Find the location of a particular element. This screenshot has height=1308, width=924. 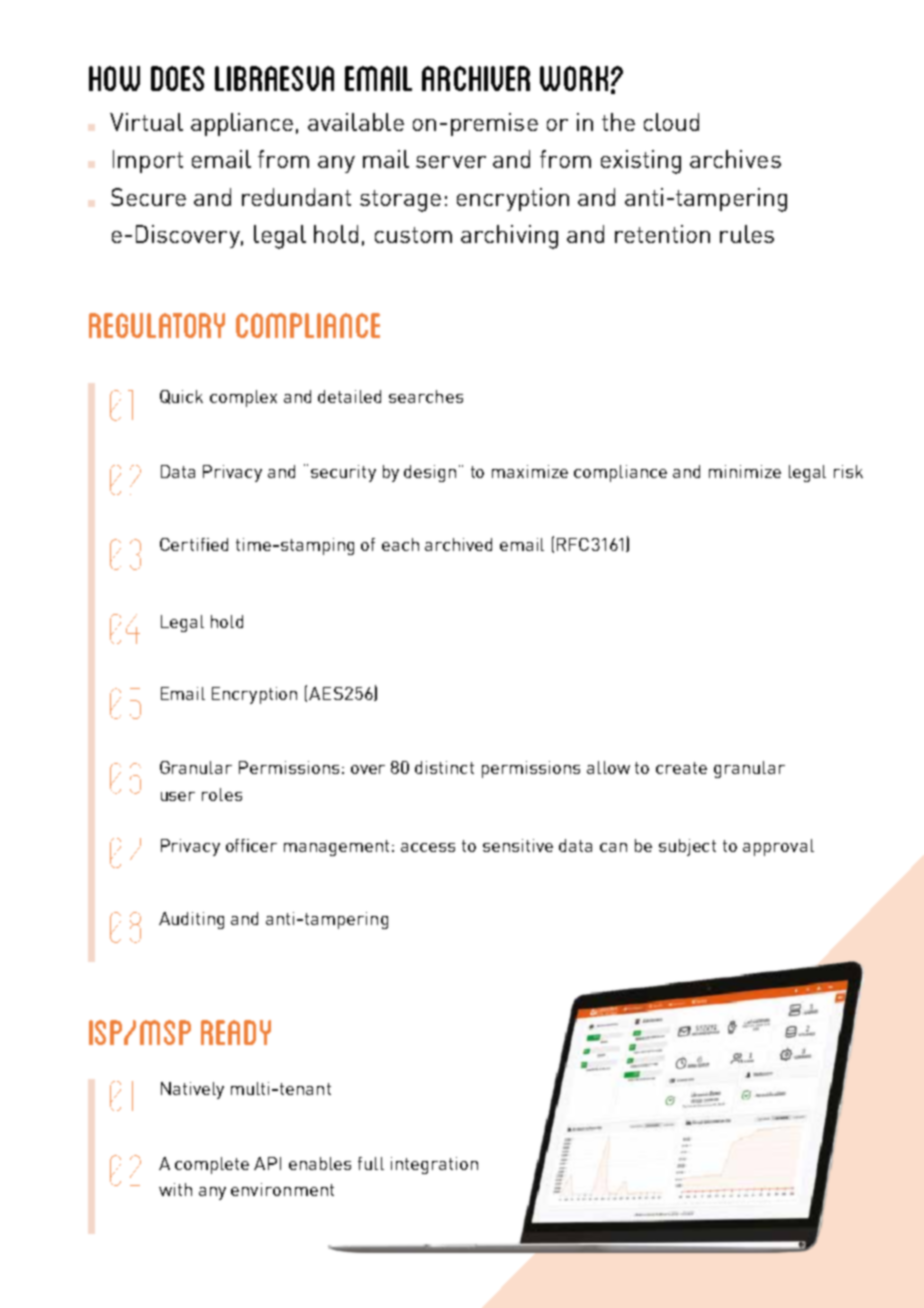

archives is located at coordinates (735, 159).
